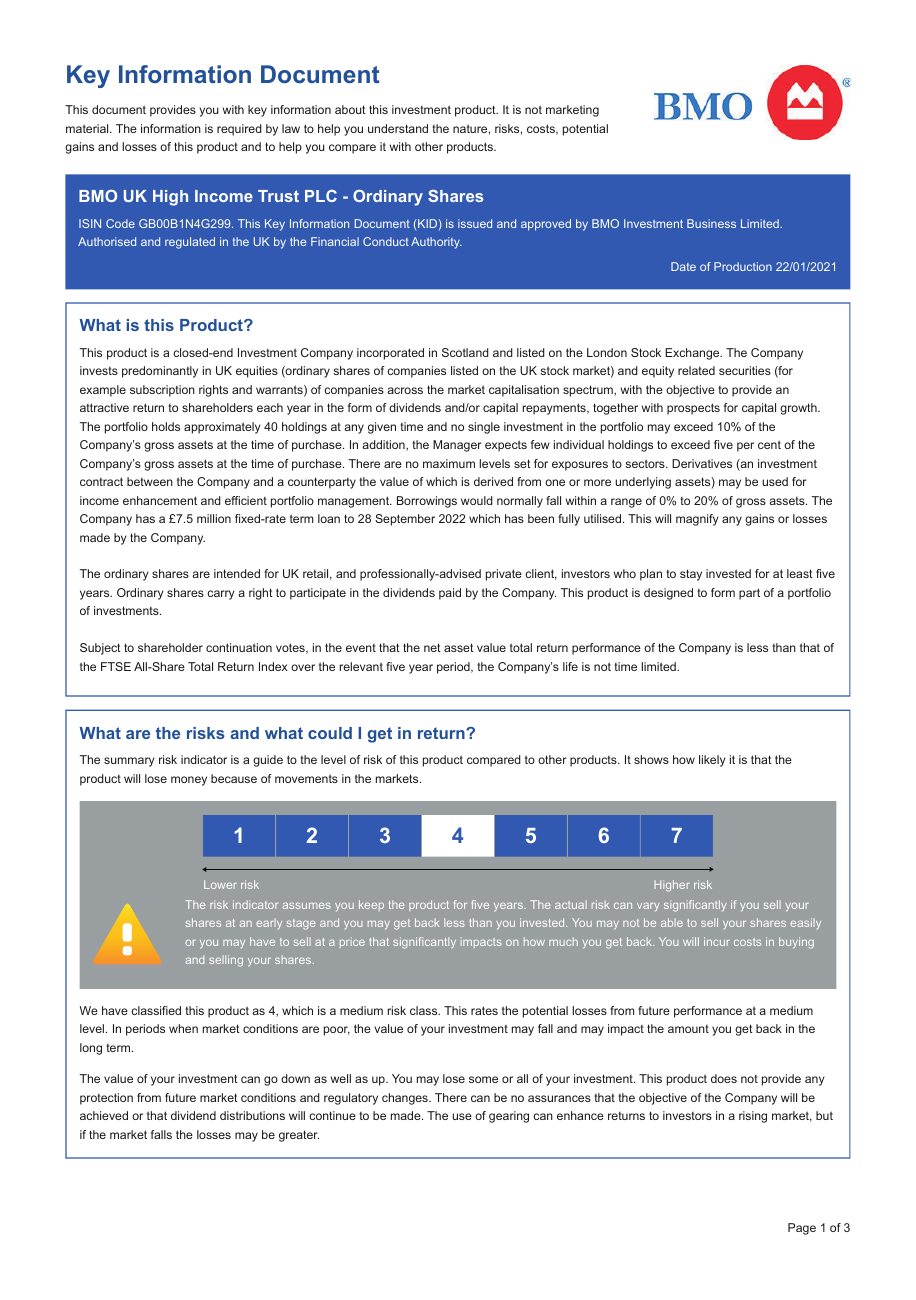 Image resolution: width=916 pixels, height=1300 pixels. Describe the element at coordinates (450, 594) in the document. I see `paid` at that location.
